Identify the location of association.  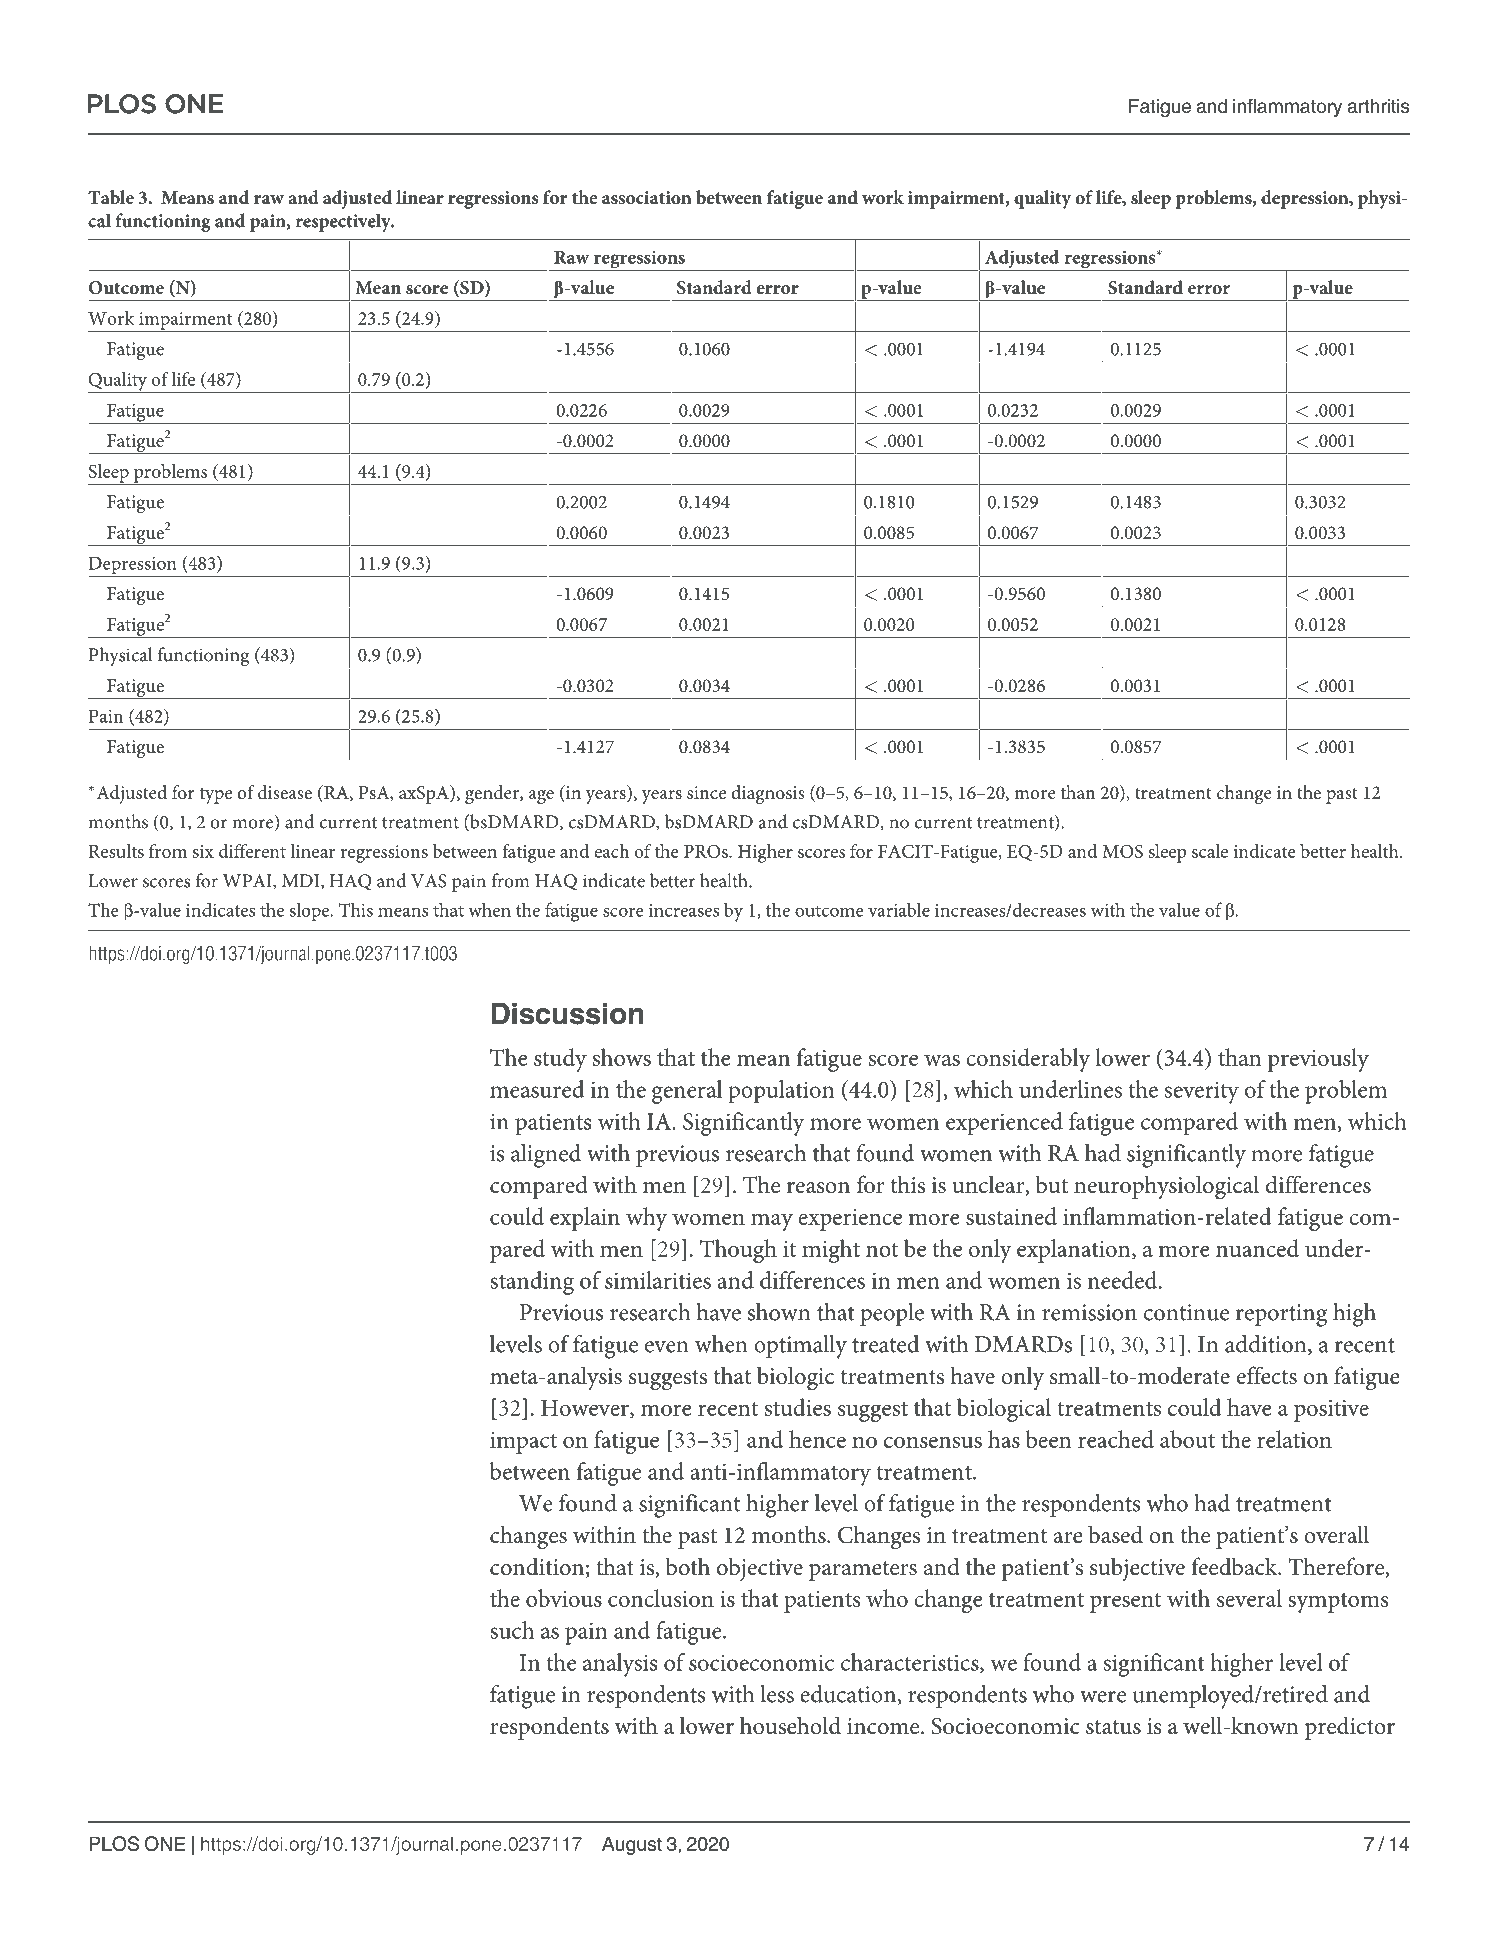
(647, 197).
